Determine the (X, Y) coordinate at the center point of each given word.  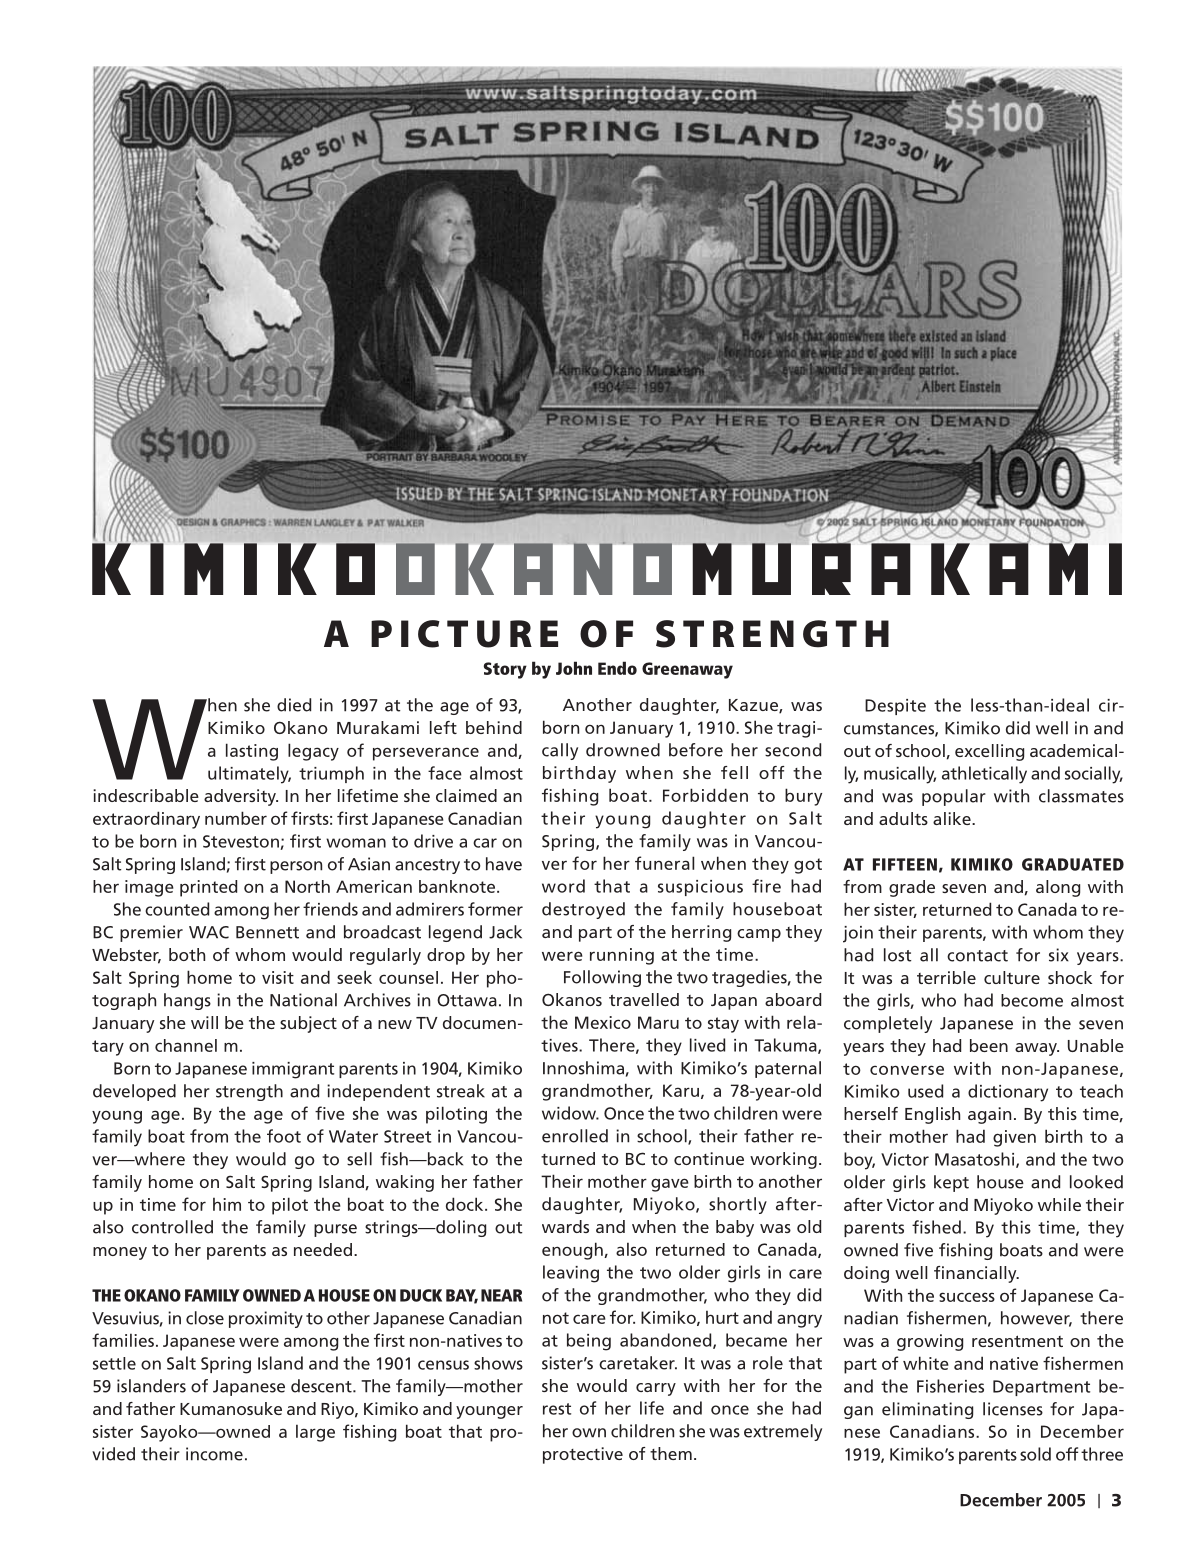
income (214, 1454)
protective (583, 1455)
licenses (1013, 1409)
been (989, 1045)
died (294, 705)
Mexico (603, 1022)
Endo (617, 668)
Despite (895, 707)
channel (186, 1045)
